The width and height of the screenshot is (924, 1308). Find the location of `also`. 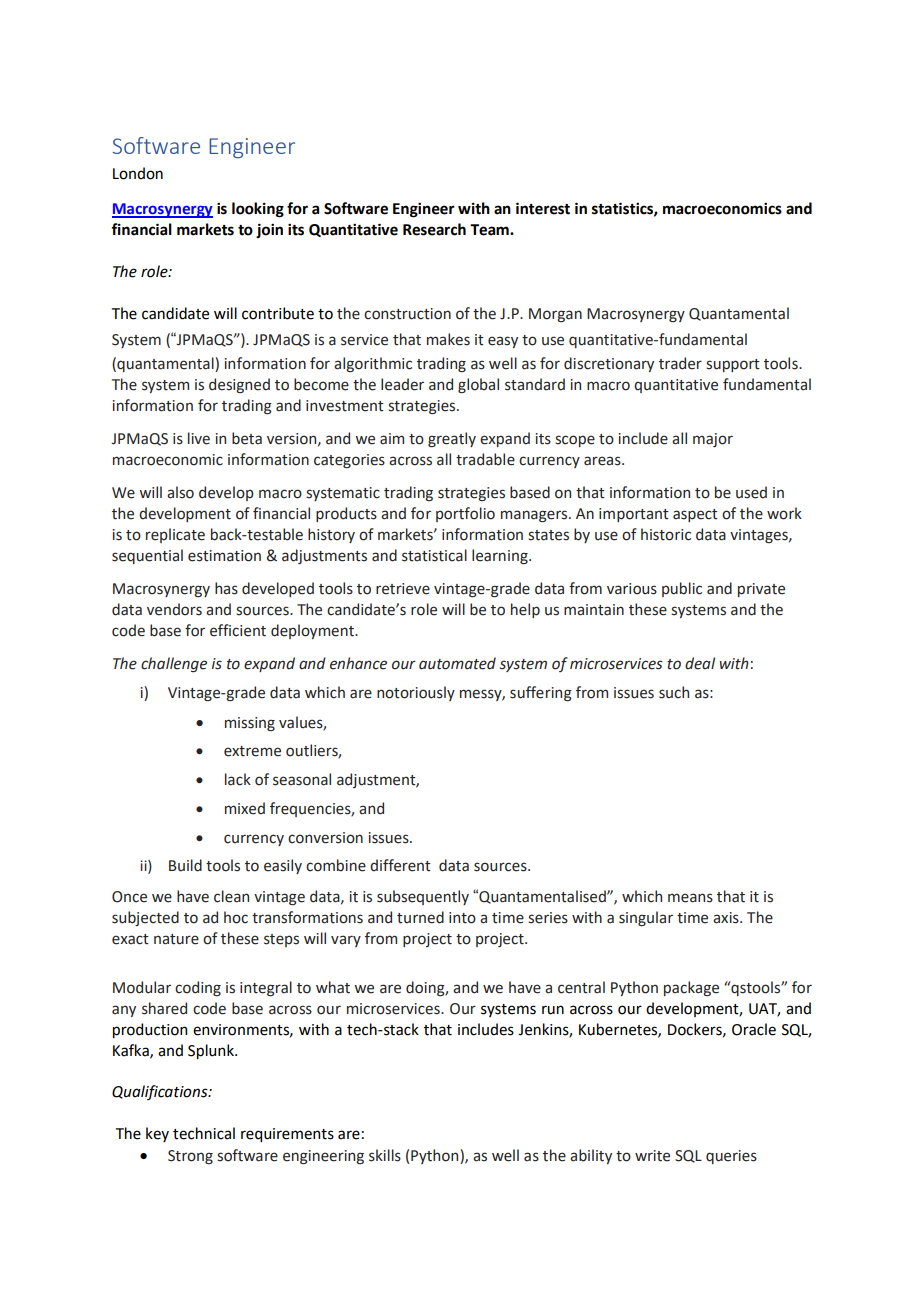

also is located at coordinates (180, 492).
